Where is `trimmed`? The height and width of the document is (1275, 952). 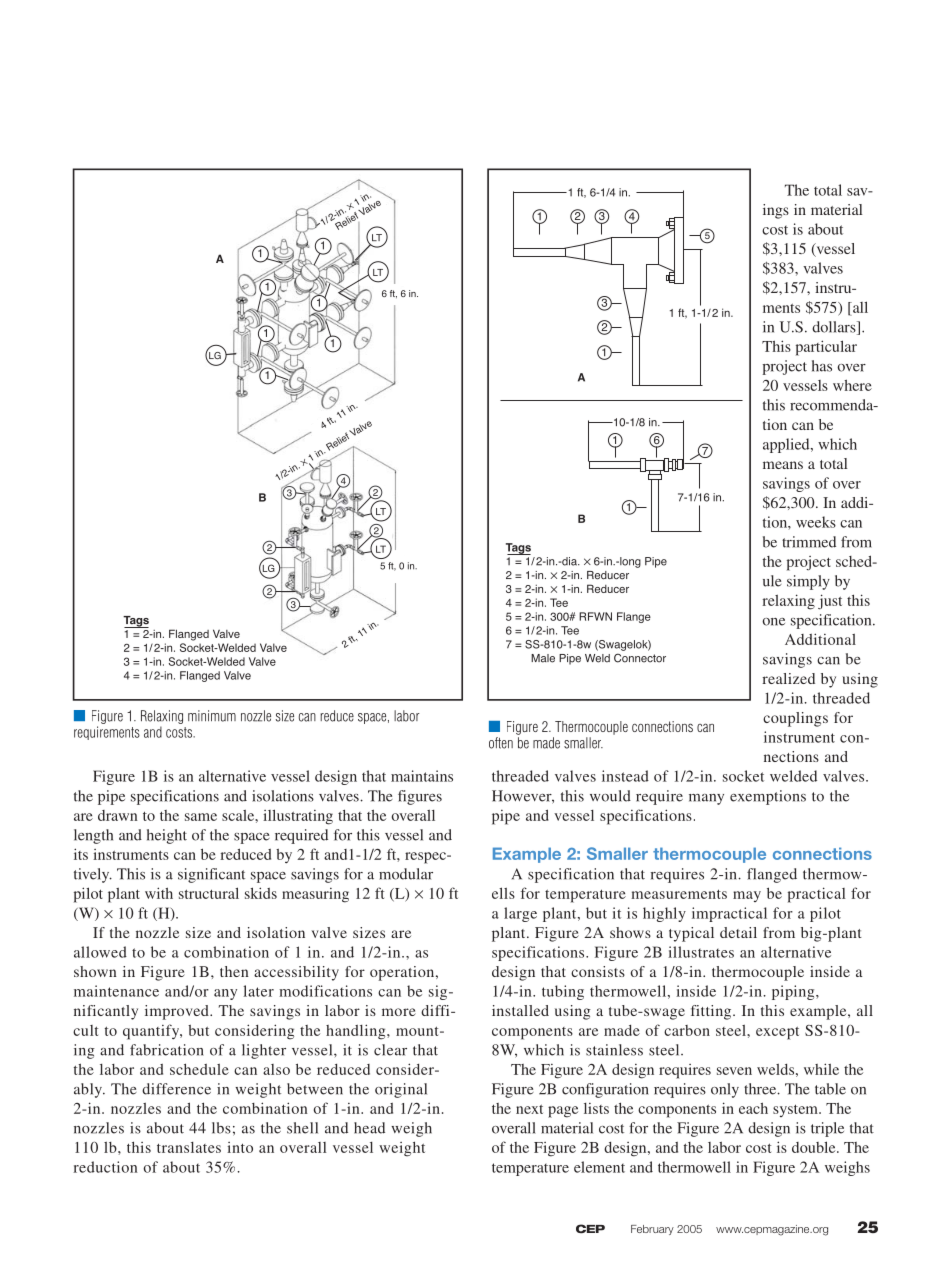
trimmed is located at coordinates (809, 542).
